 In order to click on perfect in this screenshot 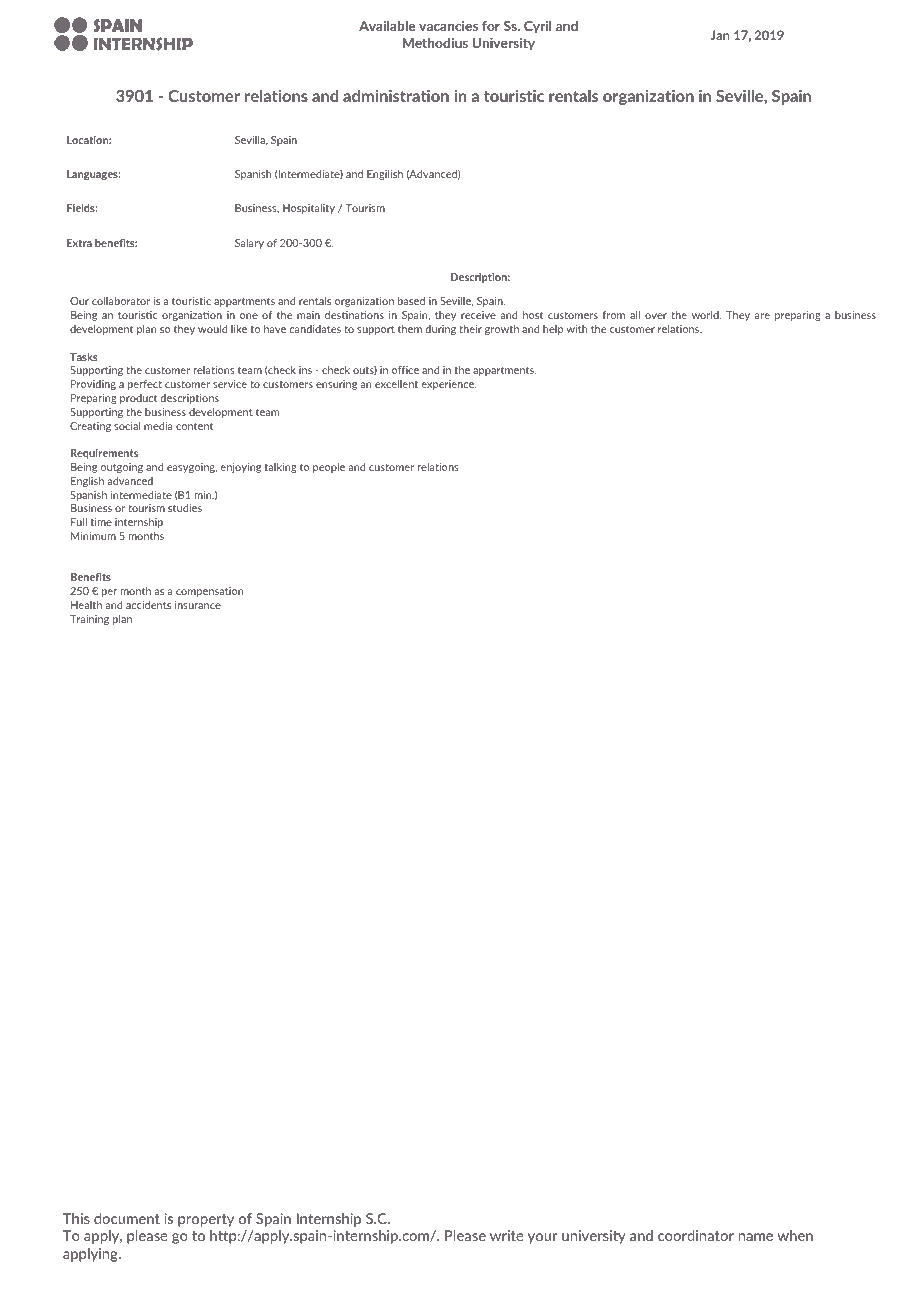, I will do `click(144, 385)`.
